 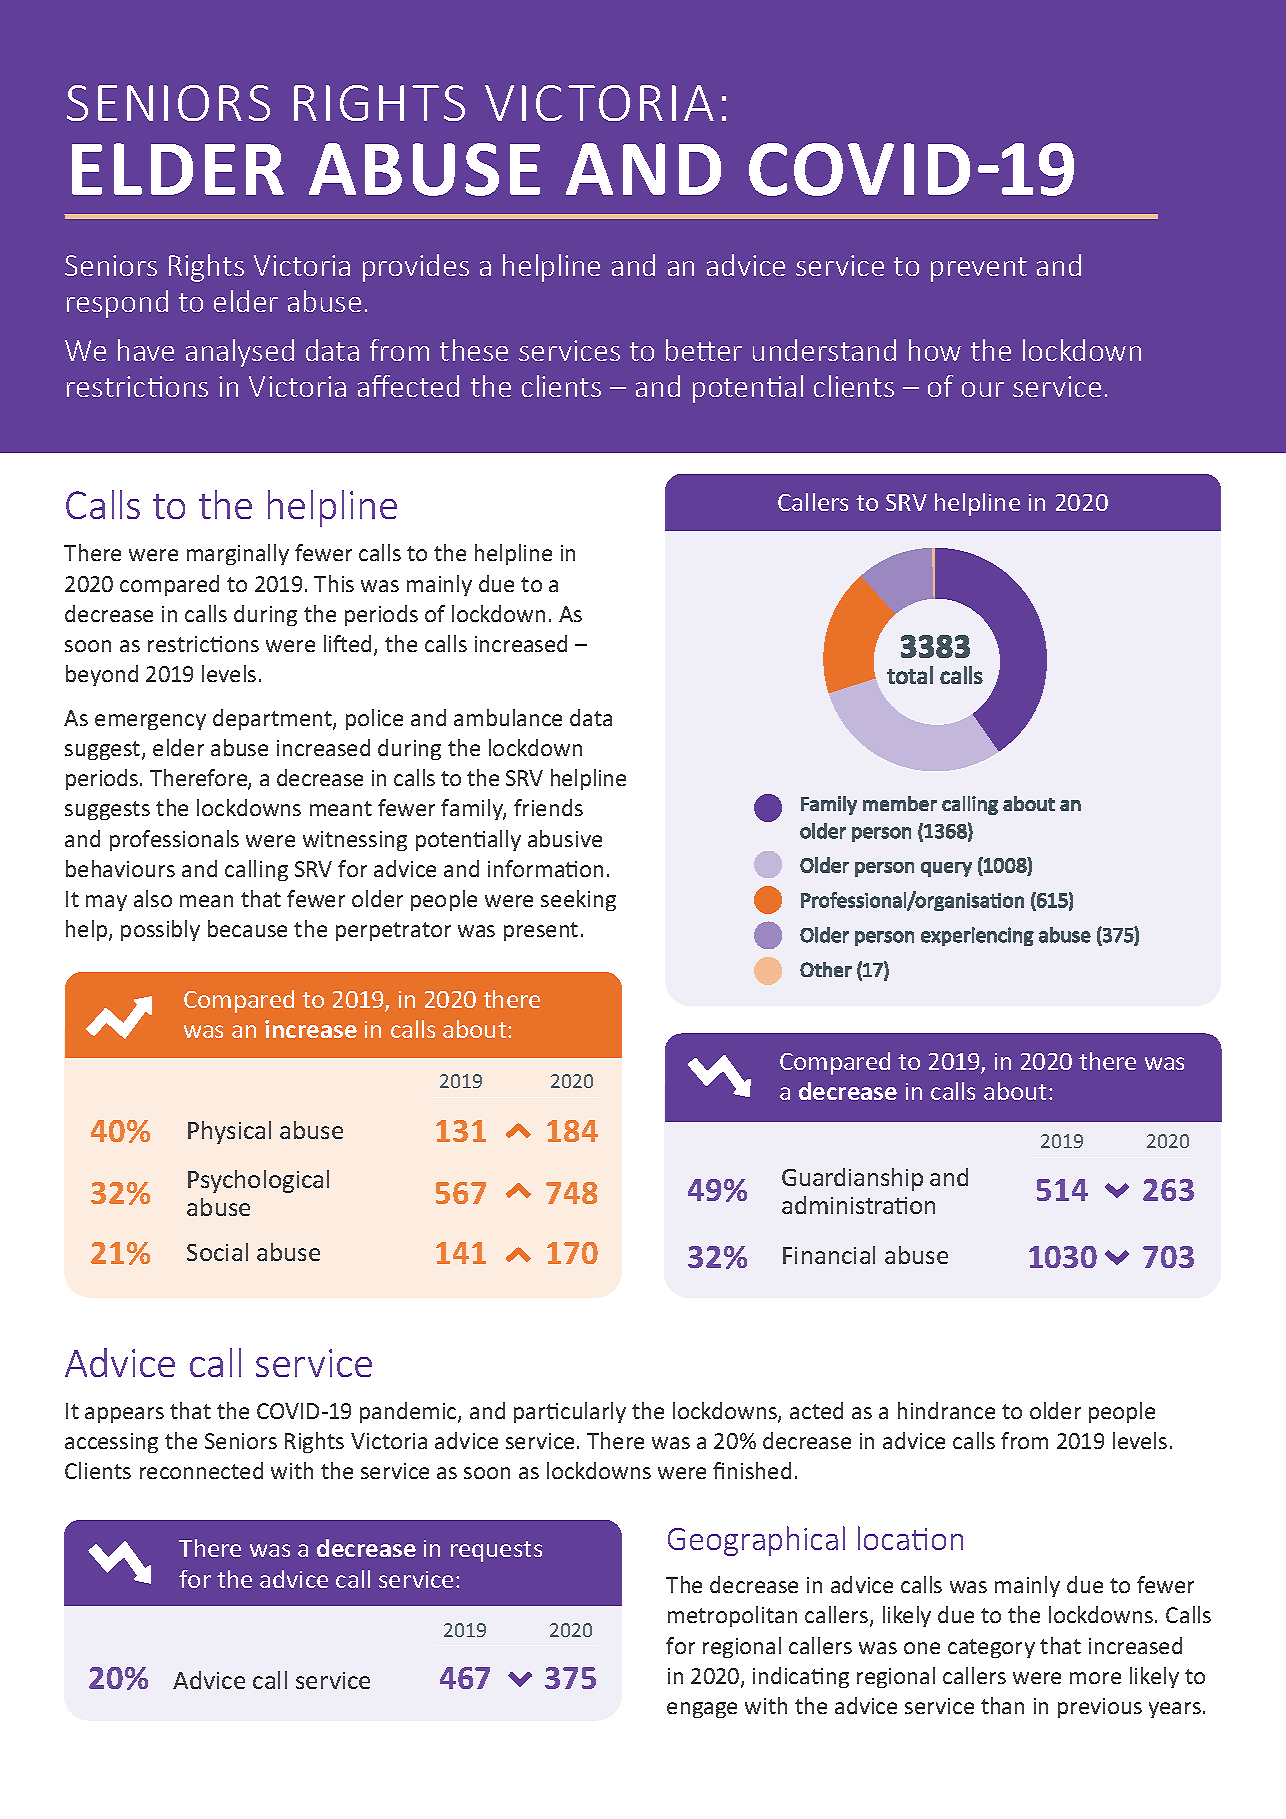 I want to click on because, so click(x=247, y=928).
